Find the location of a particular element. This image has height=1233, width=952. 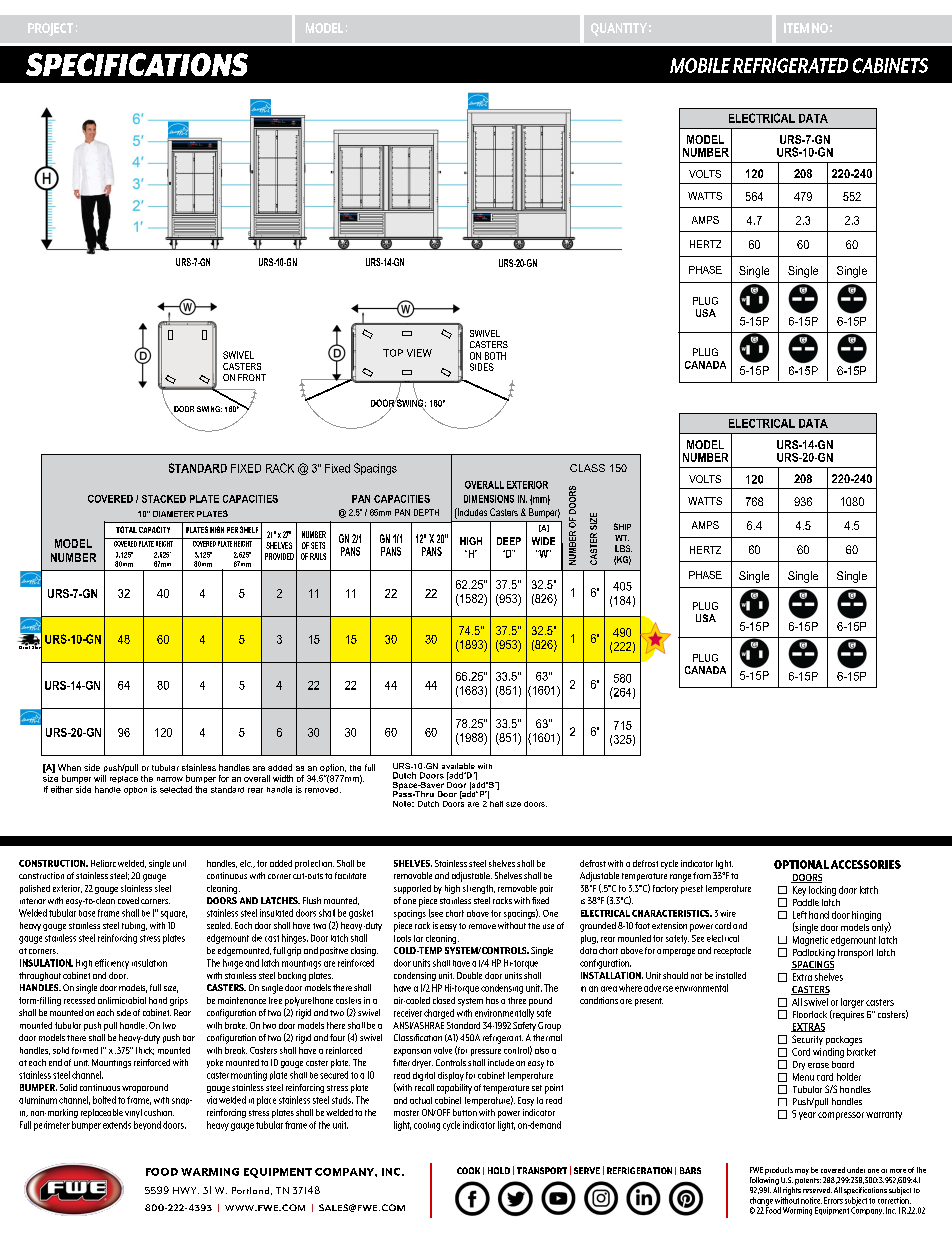

REFRIGERATED is located at coordinates (790, 65).
